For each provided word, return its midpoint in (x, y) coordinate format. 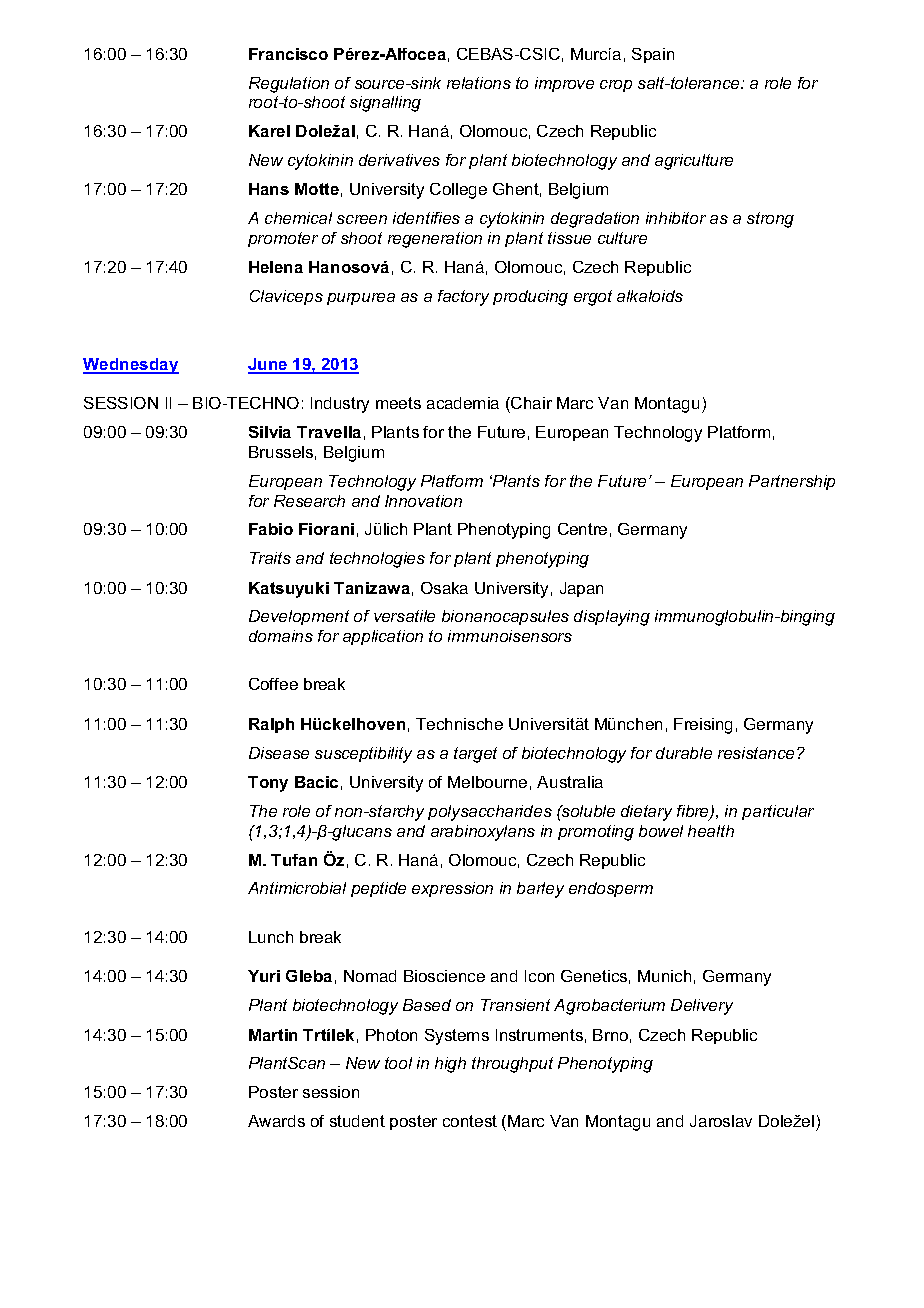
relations (479, 83)
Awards (276, 1121)
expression (452, 889)
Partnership (792, 482)
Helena (276, 267)
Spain (653, 55)
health (711, 831)
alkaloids (650, 296)
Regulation (289, 85)
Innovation (423, 501)
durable (684, 753)
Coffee (273, 684)
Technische (459, 724)
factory (463, 298)
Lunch (271, 937)
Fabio (271, 529)
